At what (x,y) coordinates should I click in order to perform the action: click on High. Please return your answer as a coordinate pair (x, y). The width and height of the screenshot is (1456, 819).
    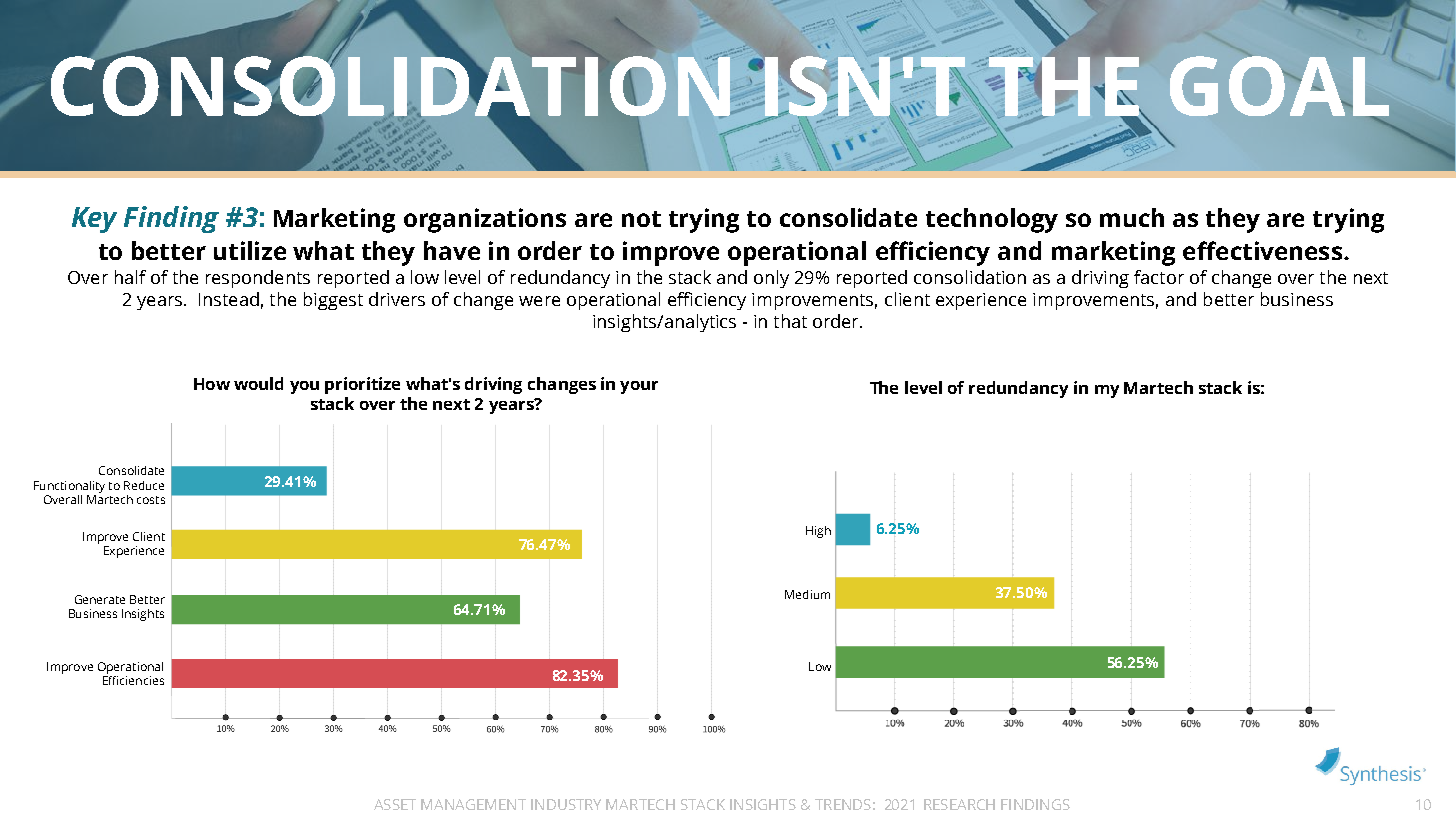
    Looking at the image, I should click on (818, 532).
